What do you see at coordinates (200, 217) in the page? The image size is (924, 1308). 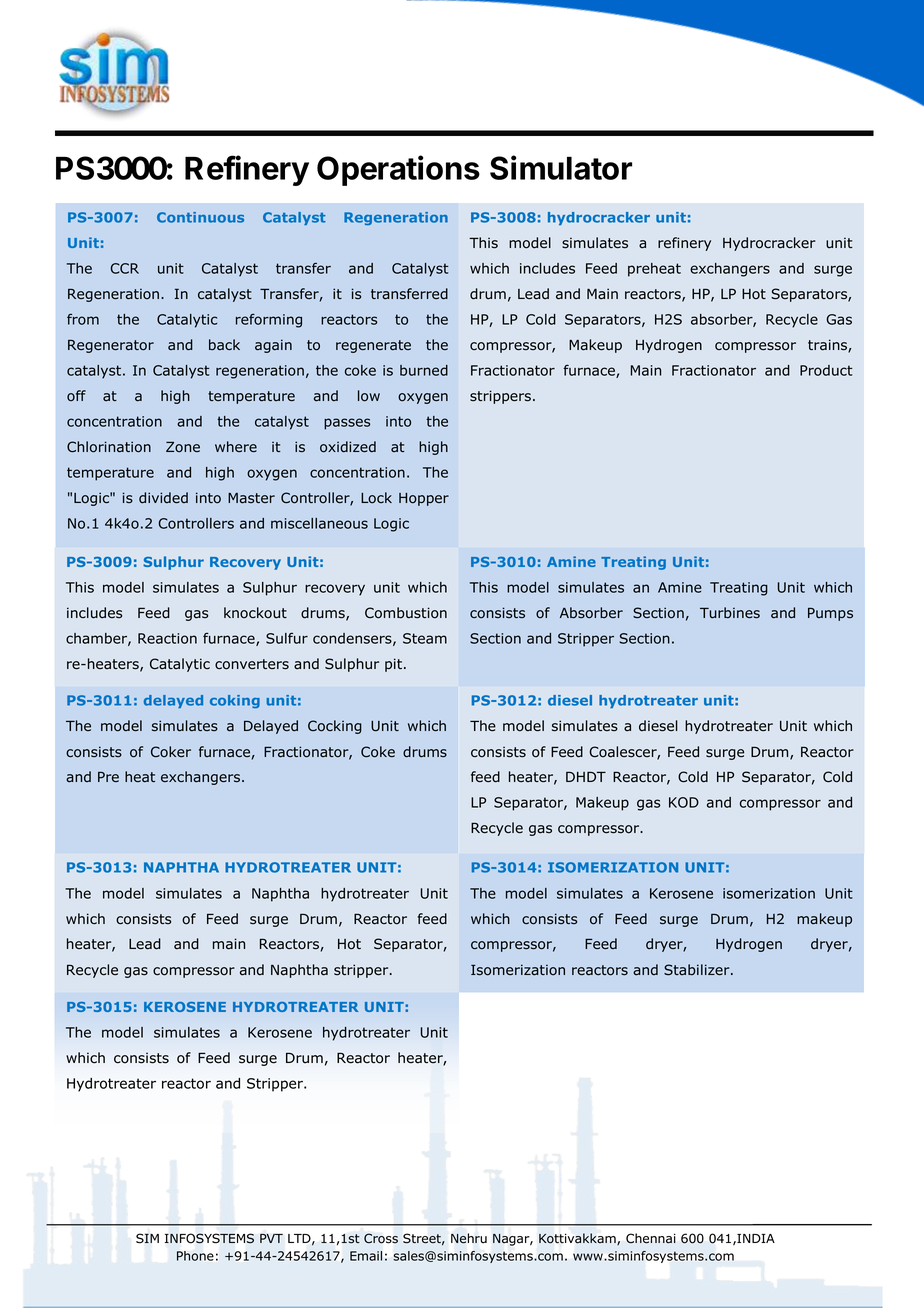 I see `Continuous` at bounding box center [200, 217].
